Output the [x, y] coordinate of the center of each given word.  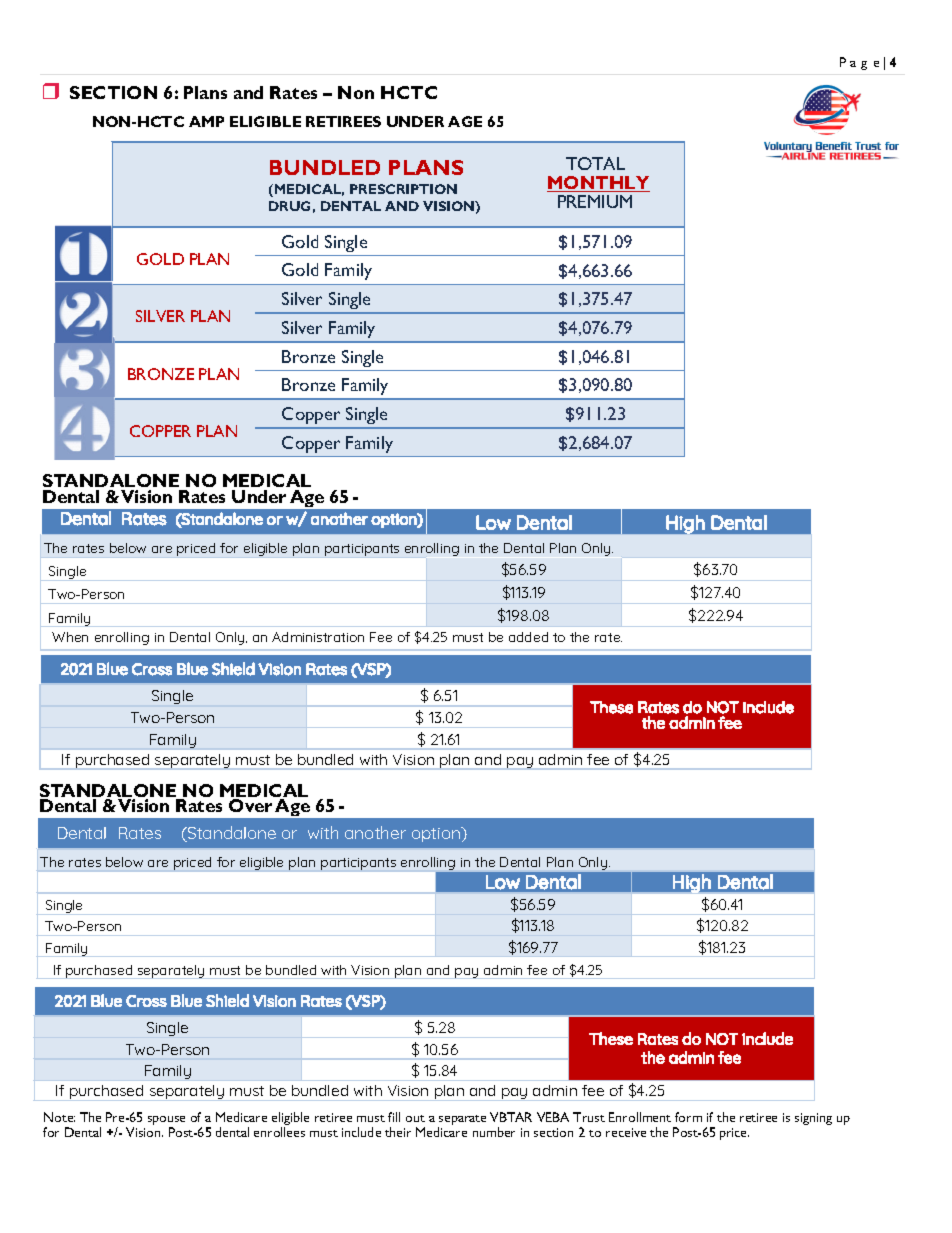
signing [813, 1119]
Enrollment [640, 1117]
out [415, 1118]
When [70, 637]
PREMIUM [595, 201]
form [688, 1117]
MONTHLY [598, 184]
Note [59, 1117]
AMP [206, 121]
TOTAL [595, 163]
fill [394, 1117]
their [398, 1132]
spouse [166, 1122]
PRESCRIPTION [403, 189]
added [528, 637]
